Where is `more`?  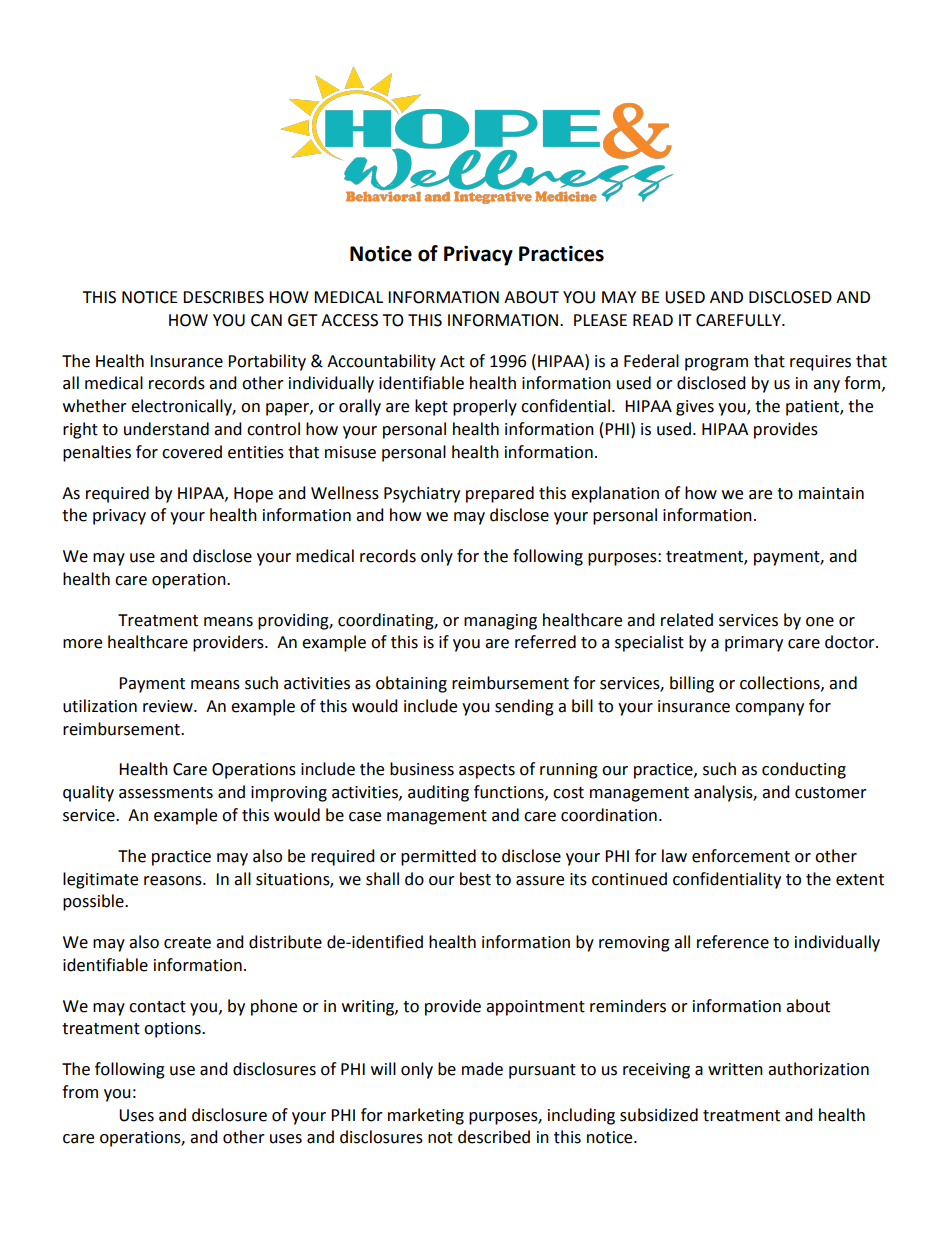 more is located at coordinates (82, 644).
